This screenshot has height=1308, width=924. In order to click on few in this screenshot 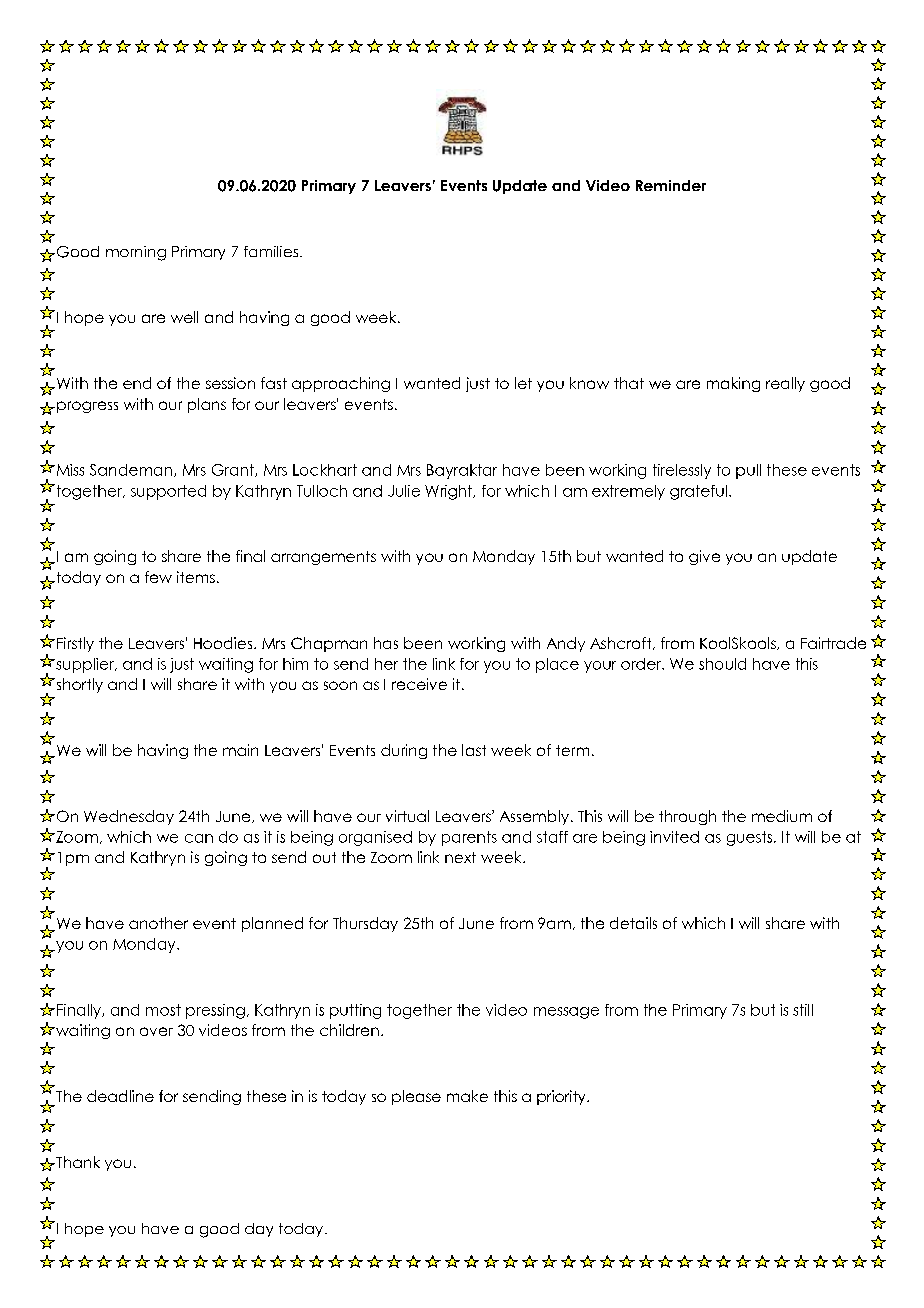, I will do `click(158, 577)`.
